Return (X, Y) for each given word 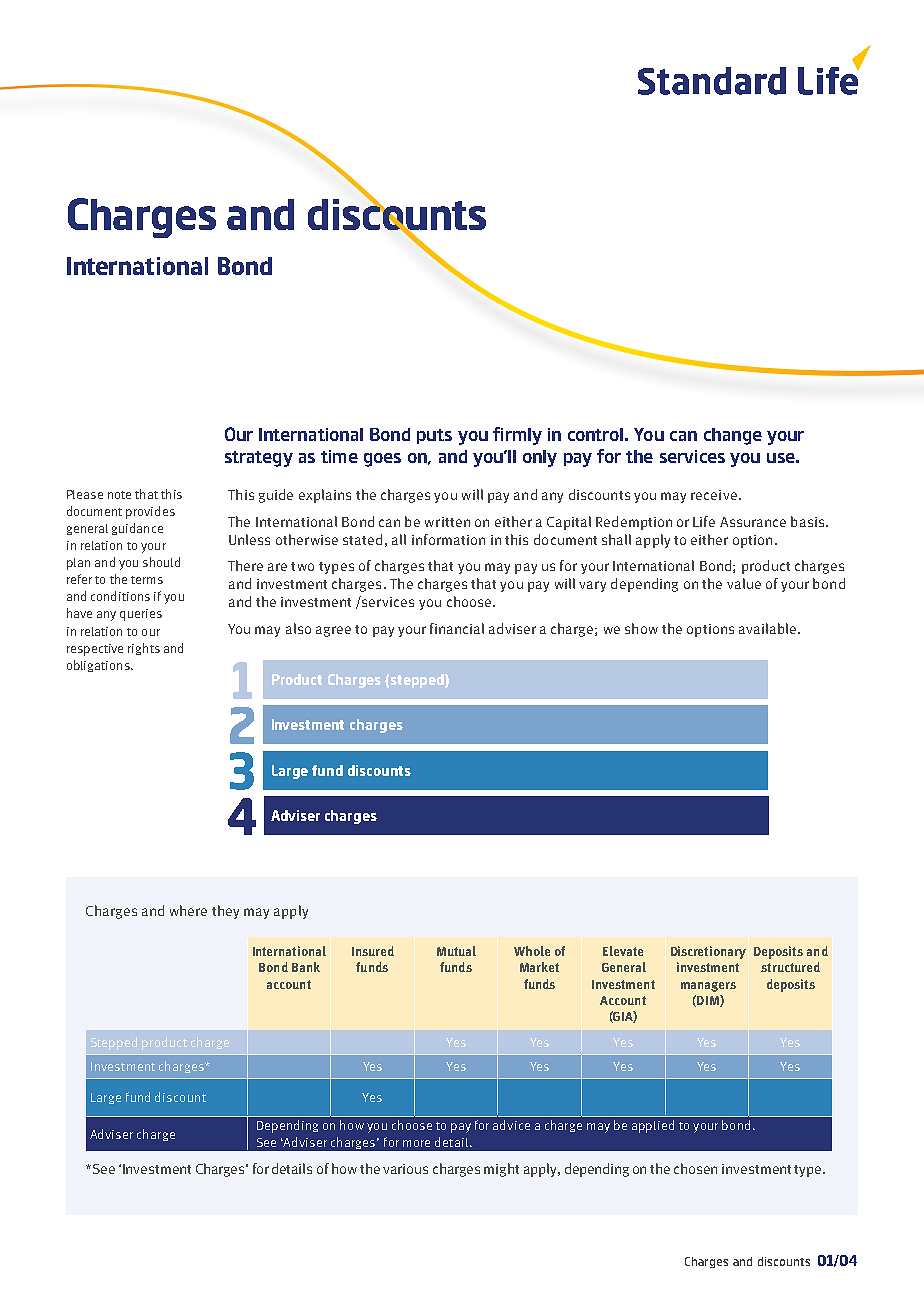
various (405, 1169)
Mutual (456, 951)
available (769, 628)
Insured (373, 951)
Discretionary (708, 952)
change (733, 436)
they (225, 912)
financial (457, 628)
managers (708, 987)
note (119, 495)
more (416, 1143)
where (188, 910)
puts (434, 436)
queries (141, 615)
